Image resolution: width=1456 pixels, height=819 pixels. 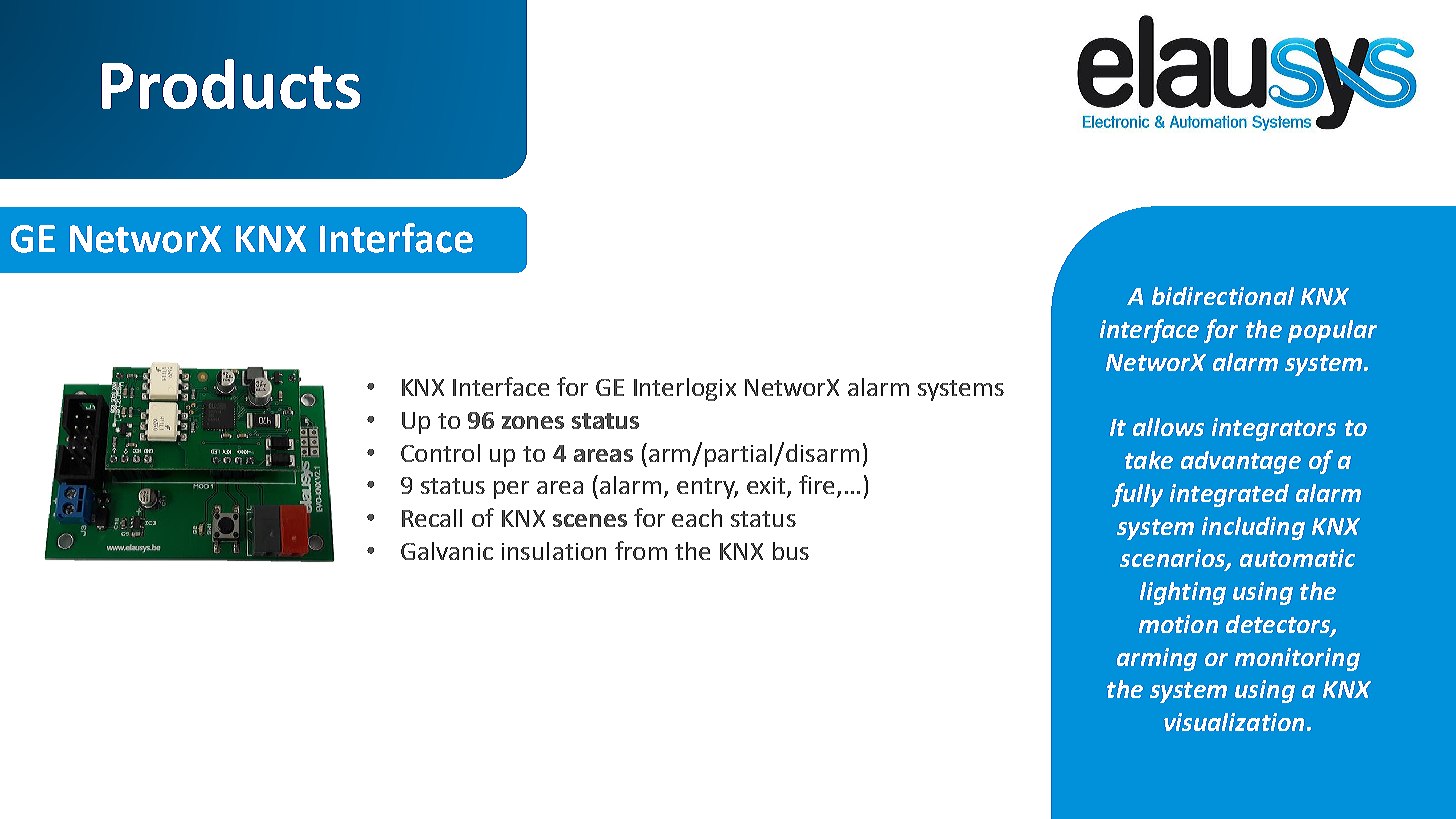 I want to click on fire, so click(x=818, y=486).
